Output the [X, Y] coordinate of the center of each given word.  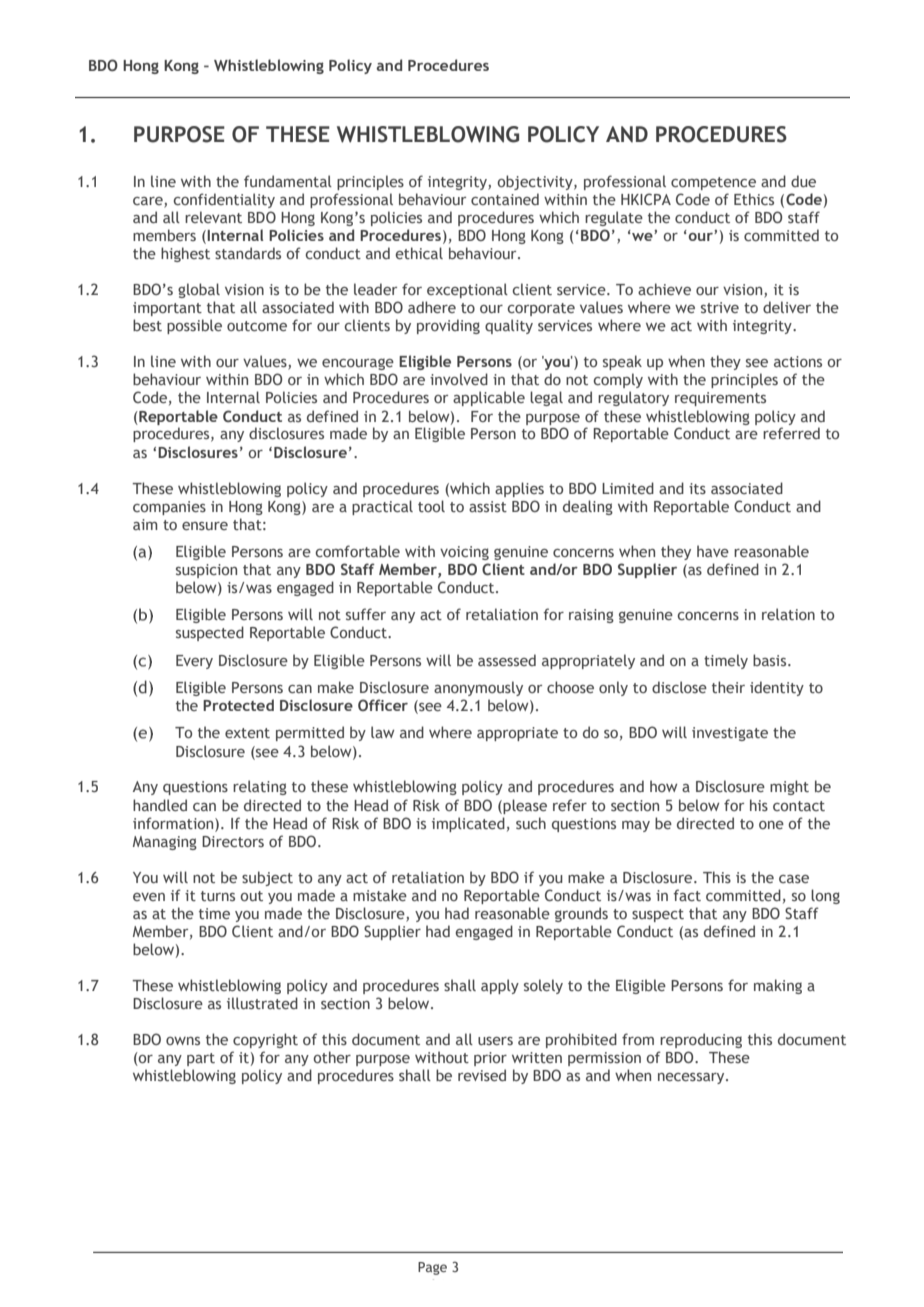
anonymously [478, 688]
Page [432, 1268]
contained [505, 199]
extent [247, 733]
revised [482, 1075]
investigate [730, 734]
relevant [213, 217]
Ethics [754, 199]
